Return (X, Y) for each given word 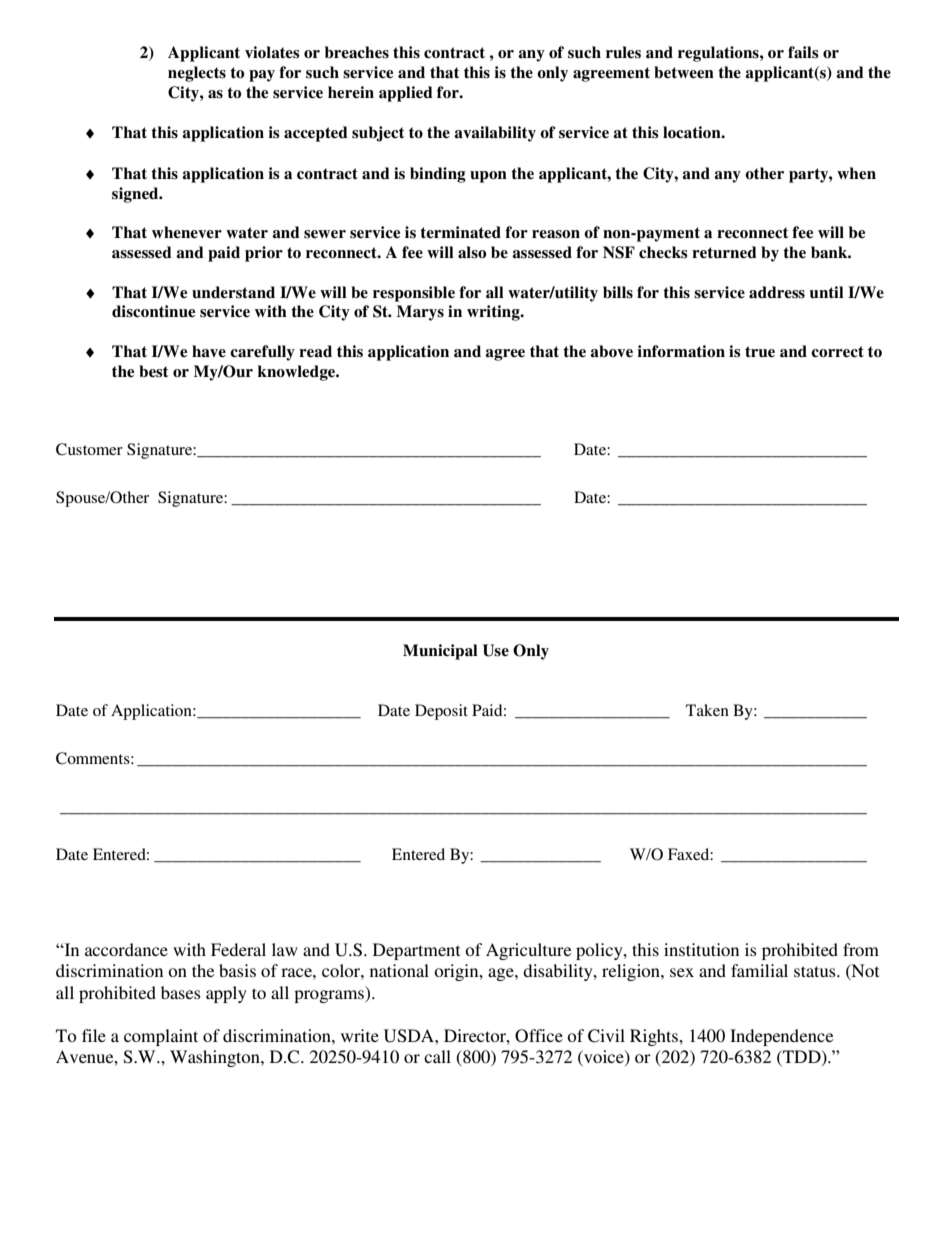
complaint (161, 1037)
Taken (707, 710)
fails (803, 52)
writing (494, 313)
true (760, 352)
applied (406, 94)
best (153, 371)
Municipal (440, 652)
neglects (197, 74)
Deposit (441, 712)
